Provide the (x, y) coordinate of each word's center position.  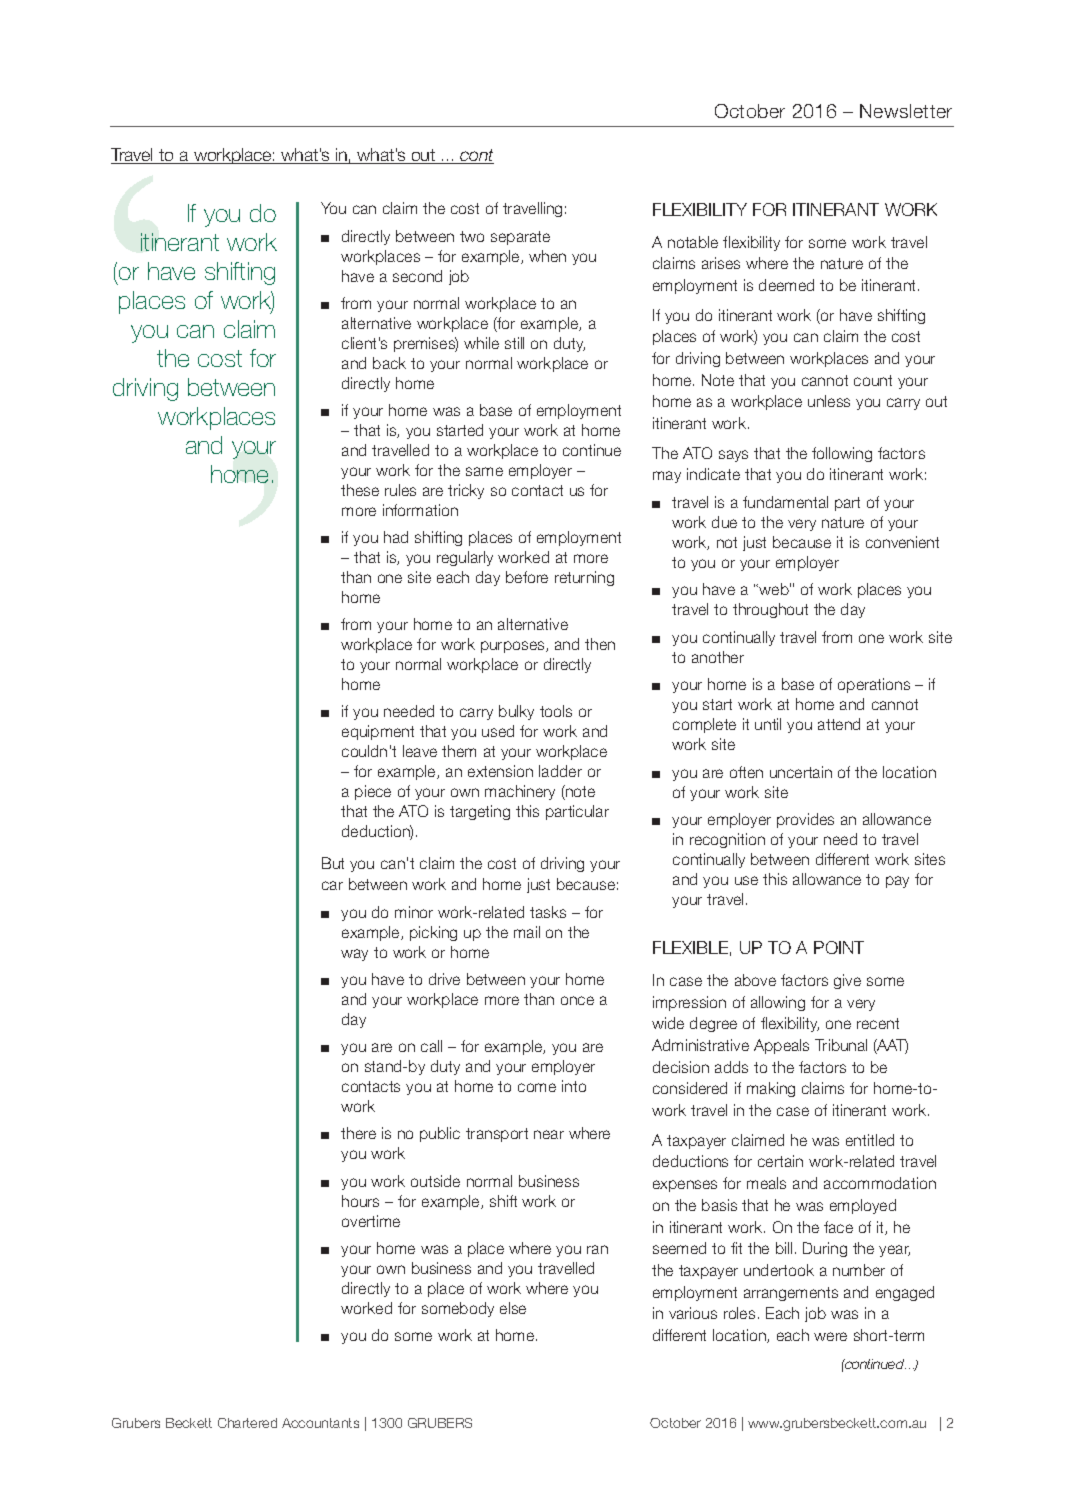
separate (520, 238)
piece (373, 792)
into (574, 1086)
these (360, 490)
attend (839, 724)
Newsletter (906, 111)
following (842, 454)
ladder (560, 771)
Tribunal (841, 1045)
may (667, 477)
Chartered (247, 1423)
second (417, 276)
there (358, 1133)
